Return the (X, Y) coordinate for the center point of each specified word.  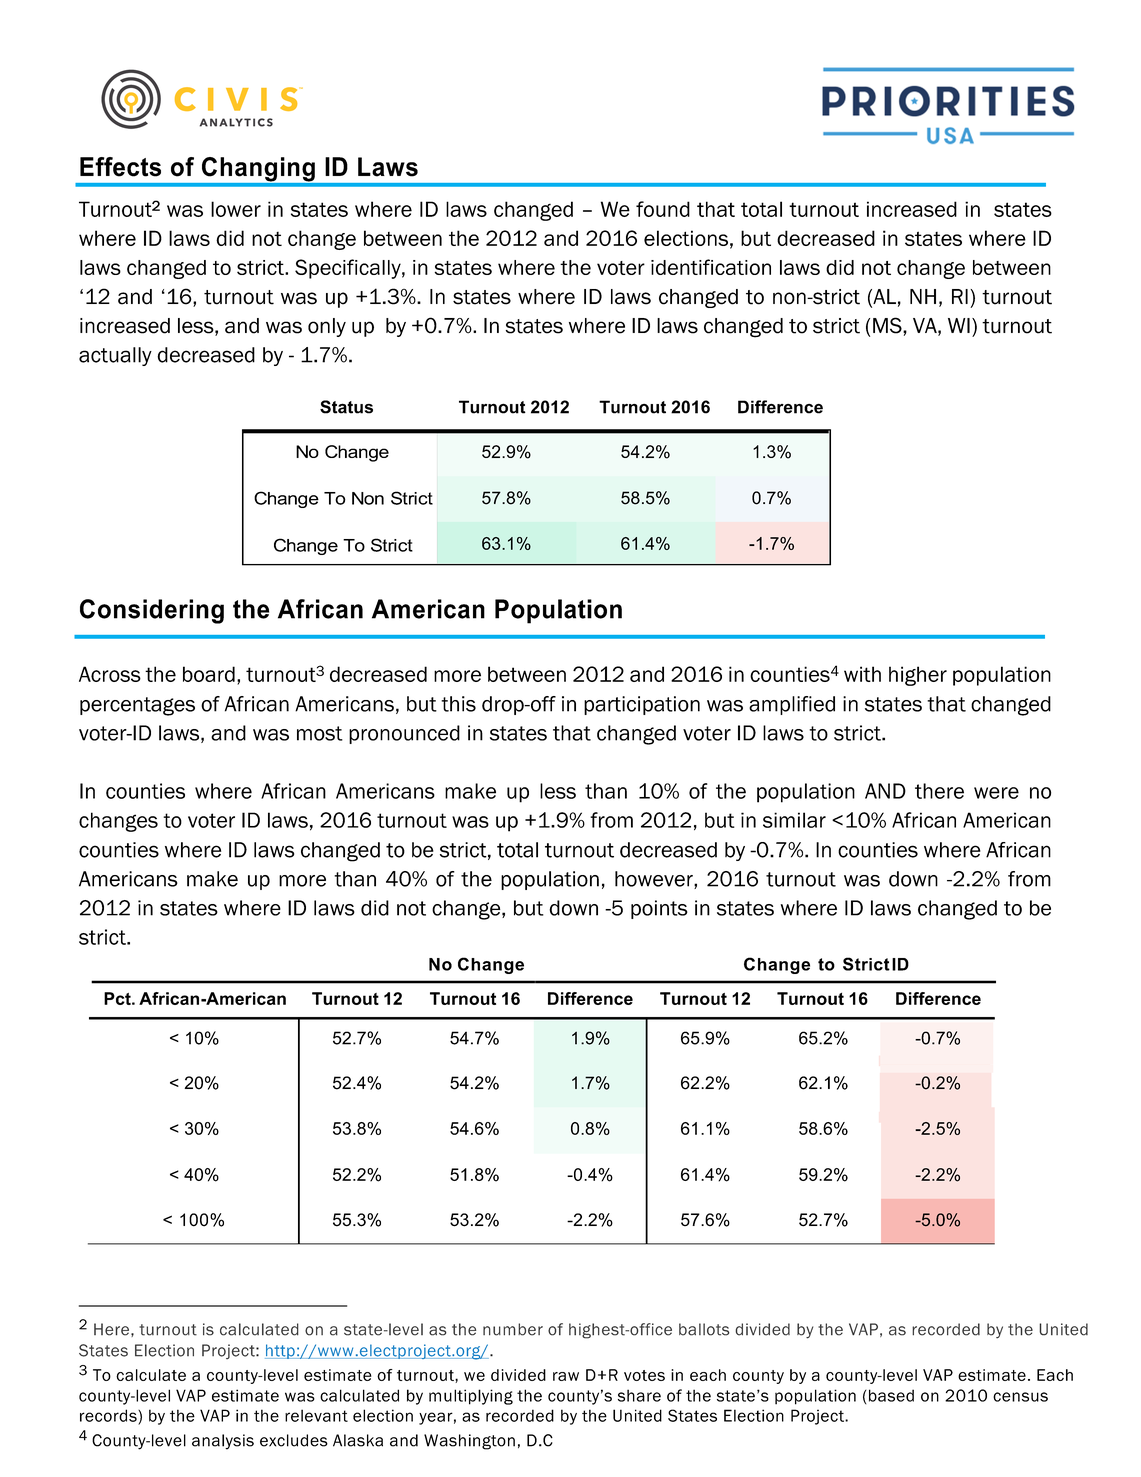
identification (711, 267)
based (891, 1395)
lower (236, 209)
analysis (223, 1442)
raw (566, 1376)
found (663, 209)
